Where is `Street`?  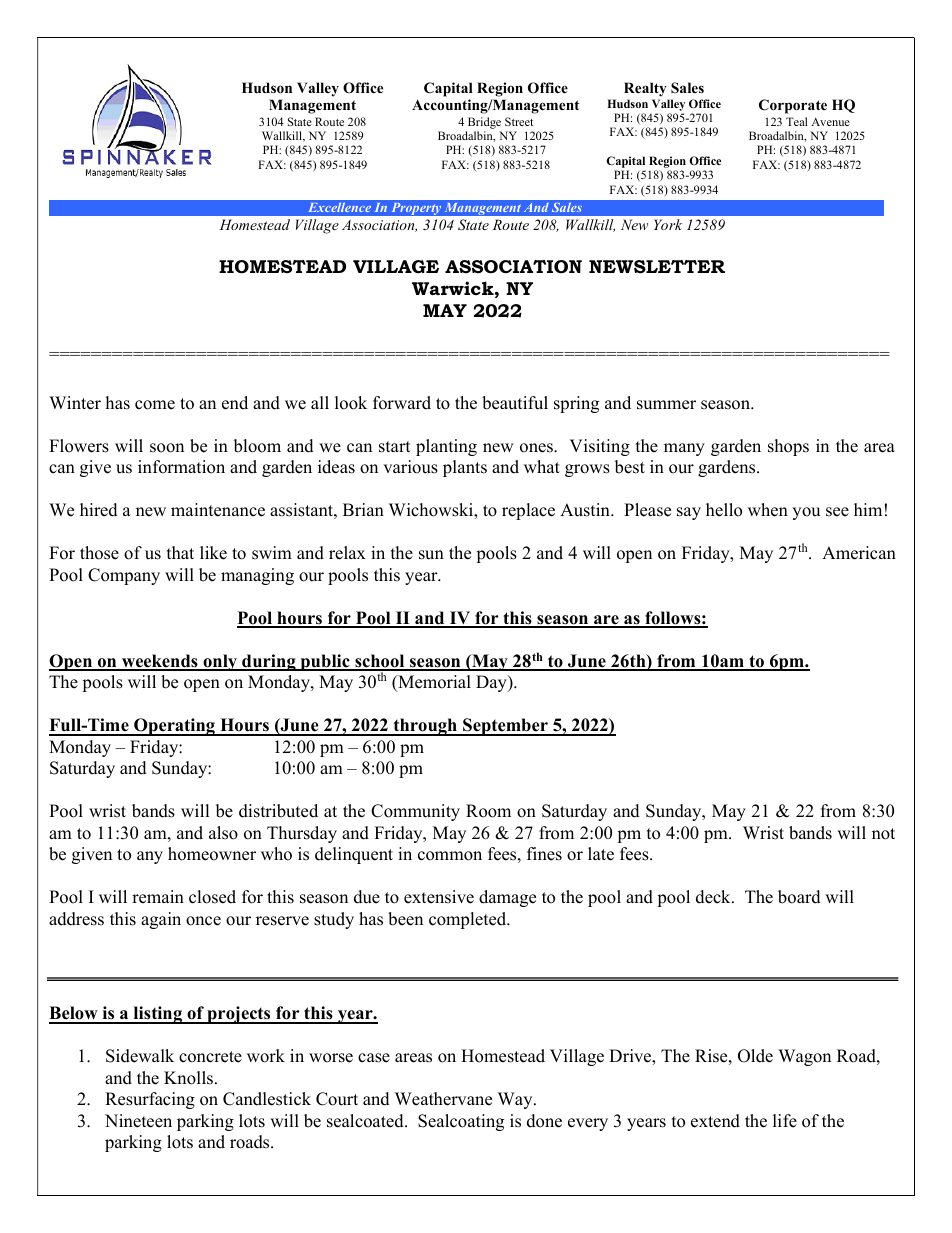 Street is located at coordinates (519, 121).
